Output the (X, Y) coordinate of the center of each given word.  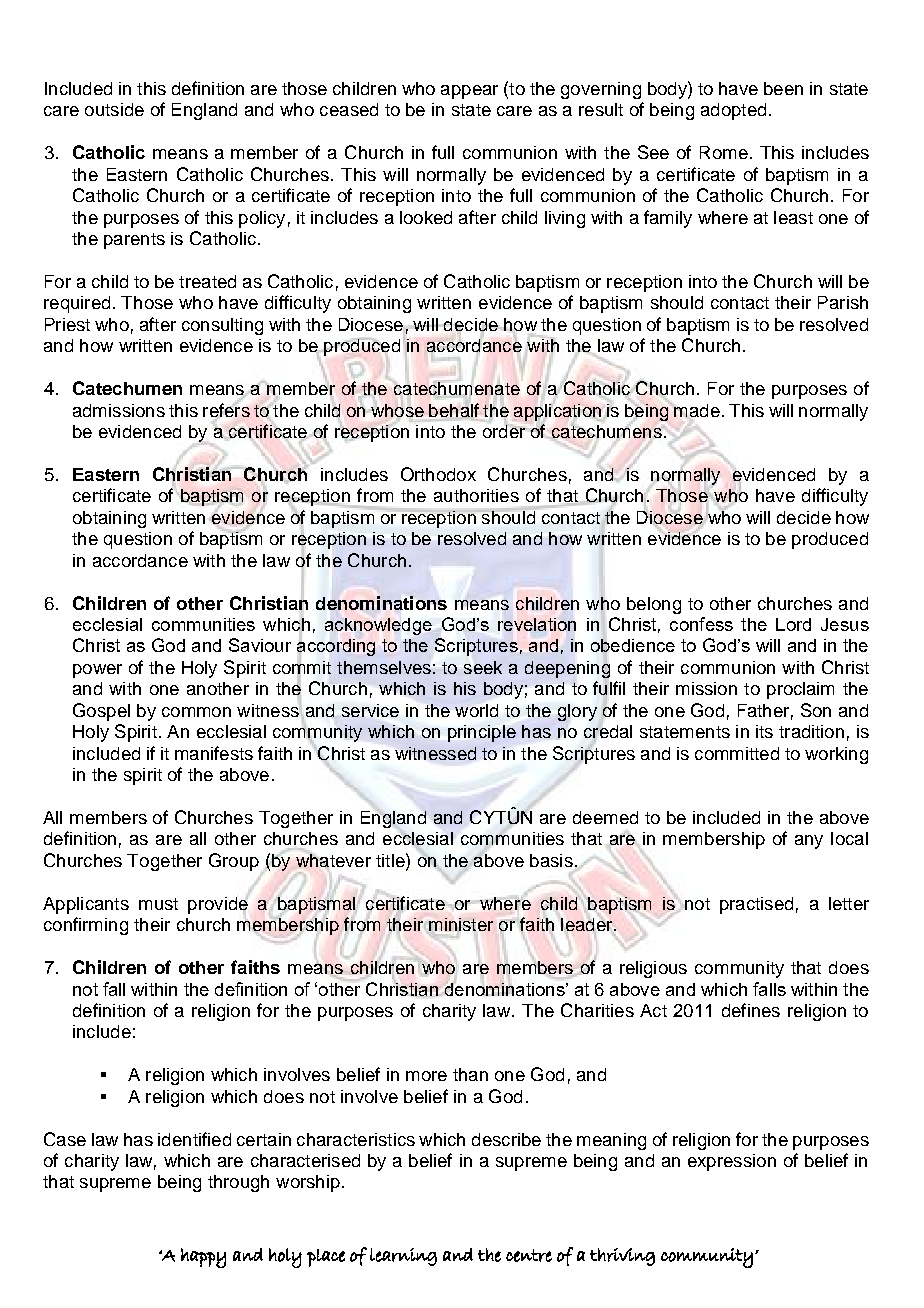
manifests (214, 753)
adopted (733, 111)
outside (114, 109)
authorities (476, 495)
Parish (843, 302)
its (764, 731)
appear (469, 92)
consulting (222, 326)
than (470, 1074)
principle (482, 733)
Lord (793, 624)
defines (751, 1010)
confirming (86, 926)
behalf (454, 410)
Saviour (260, 645)
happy (203, 1258)
